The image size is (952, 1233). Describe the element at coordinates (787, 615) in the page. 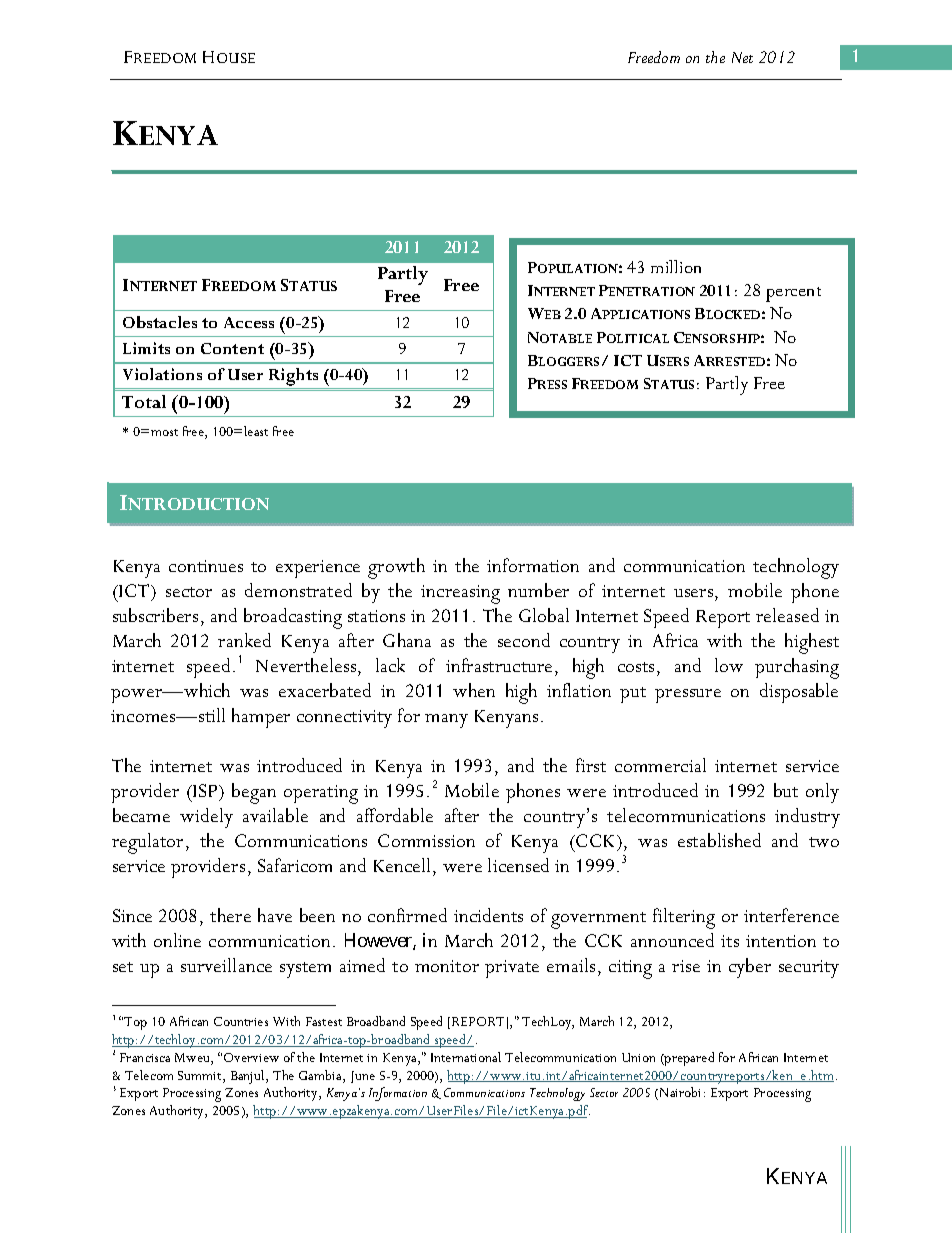

I see `released` at that location.
